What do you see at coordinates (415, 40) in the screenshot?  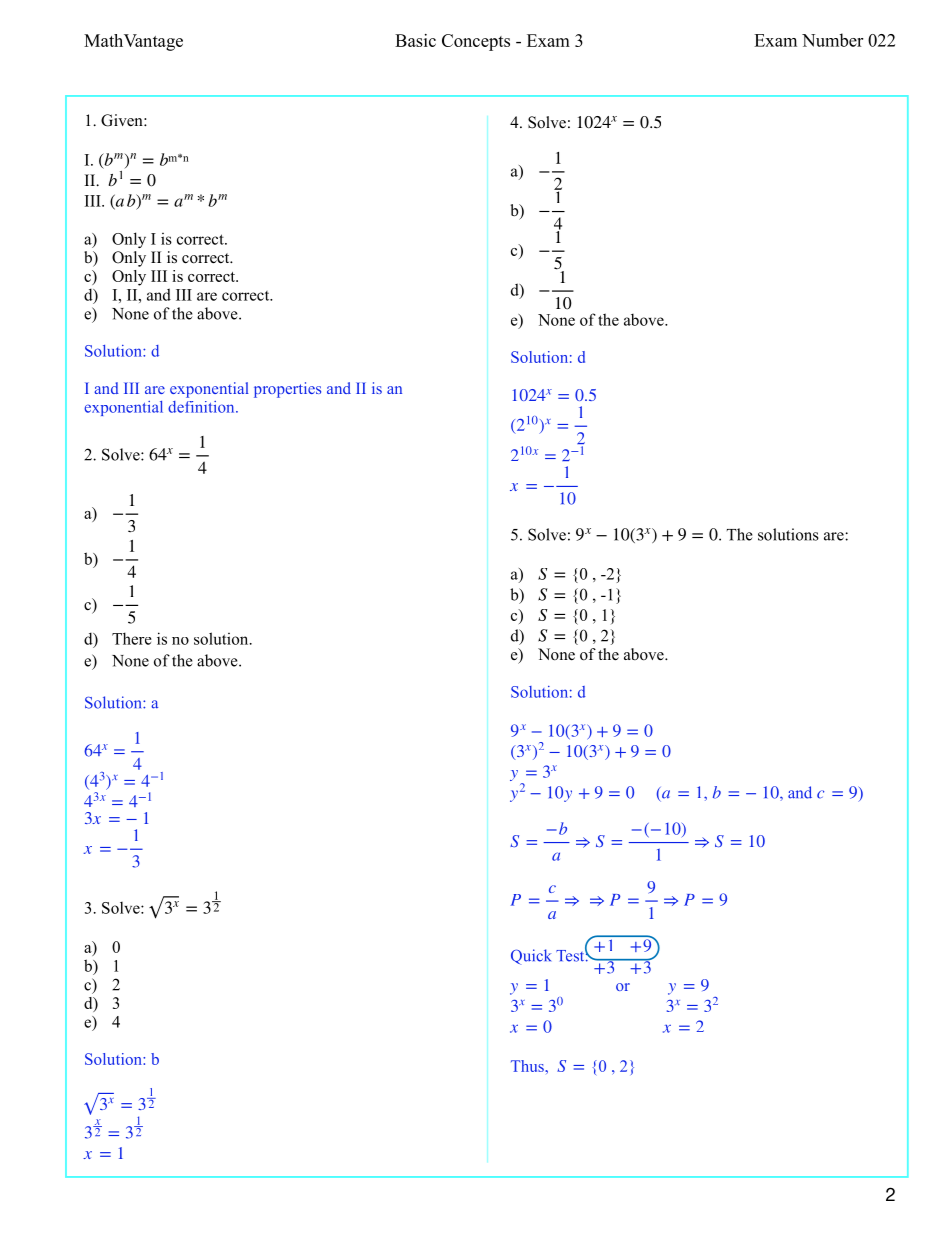 I see `Basic` at bounding box center [415, 40].
